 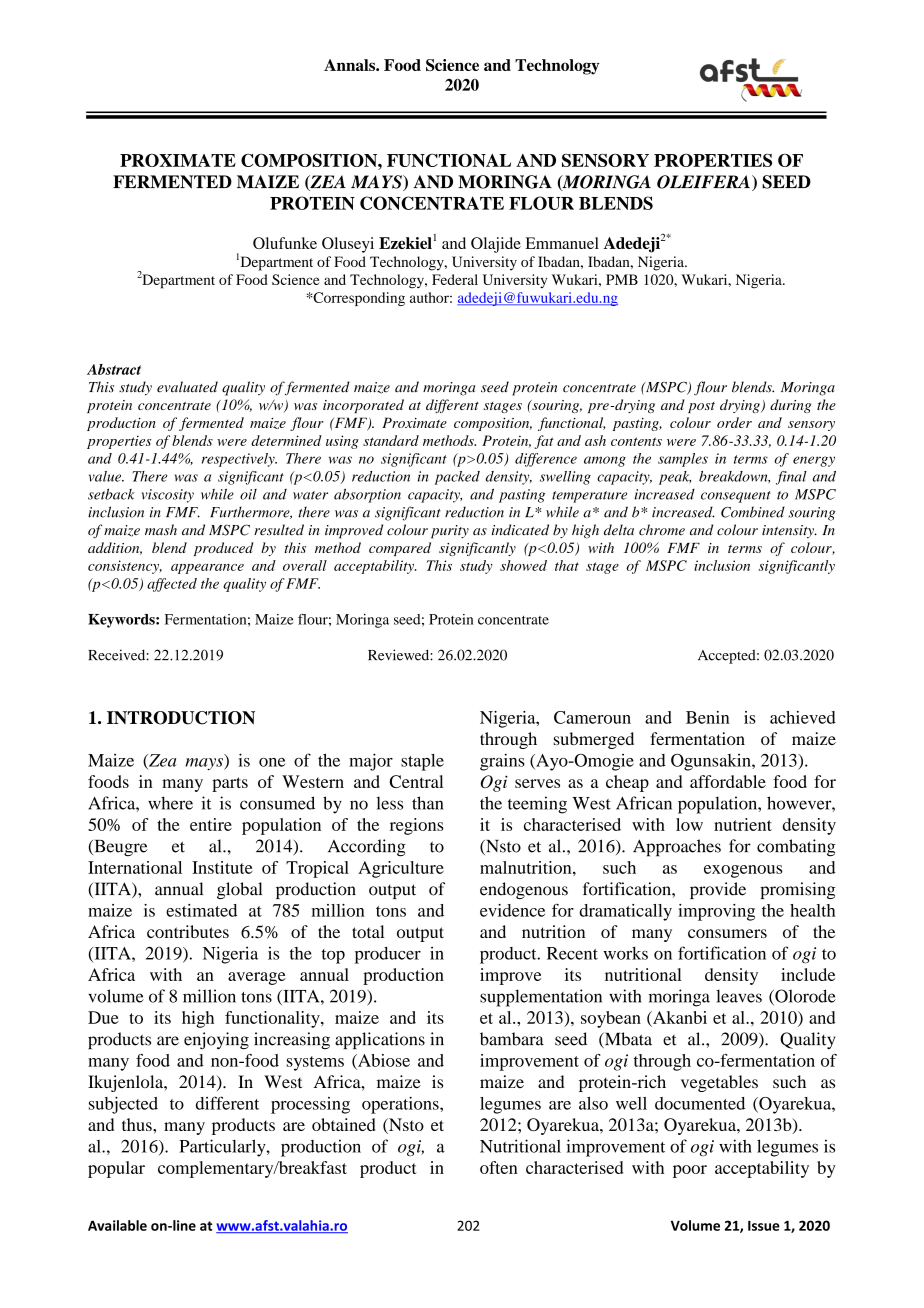 I want to click on leaves, so click(x=739, y=996).
